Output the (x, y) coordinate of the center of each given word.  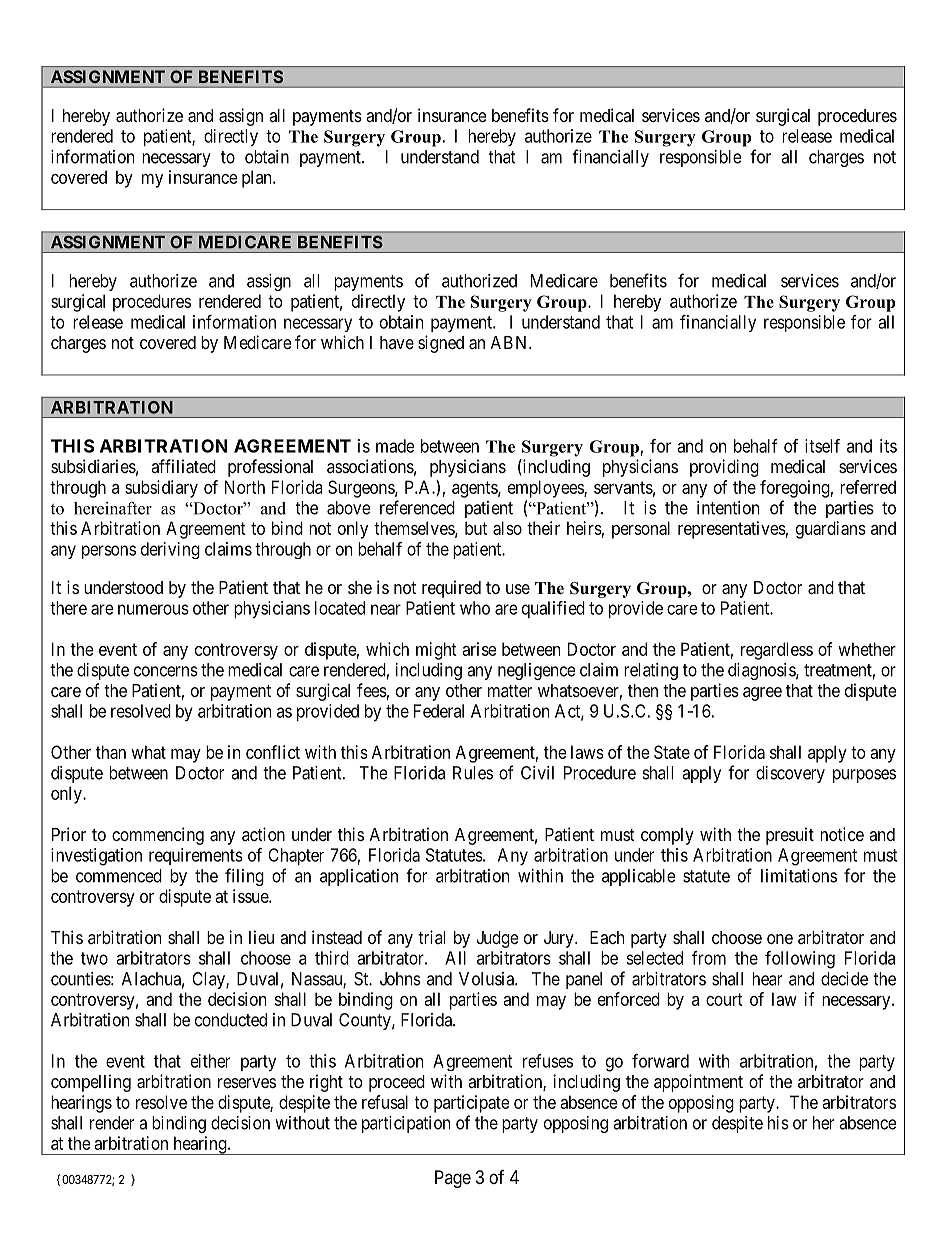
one (780, 939)
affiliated (183, 466)
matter (510, 691)
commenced (119, 876)
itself (822, 446)
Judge (497, 939)
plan (258, 179)
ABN (510, 342)
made (395, 446)
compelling (91, 1083)
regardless (777, 651)
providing (724, 468)
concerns (166, 671)
